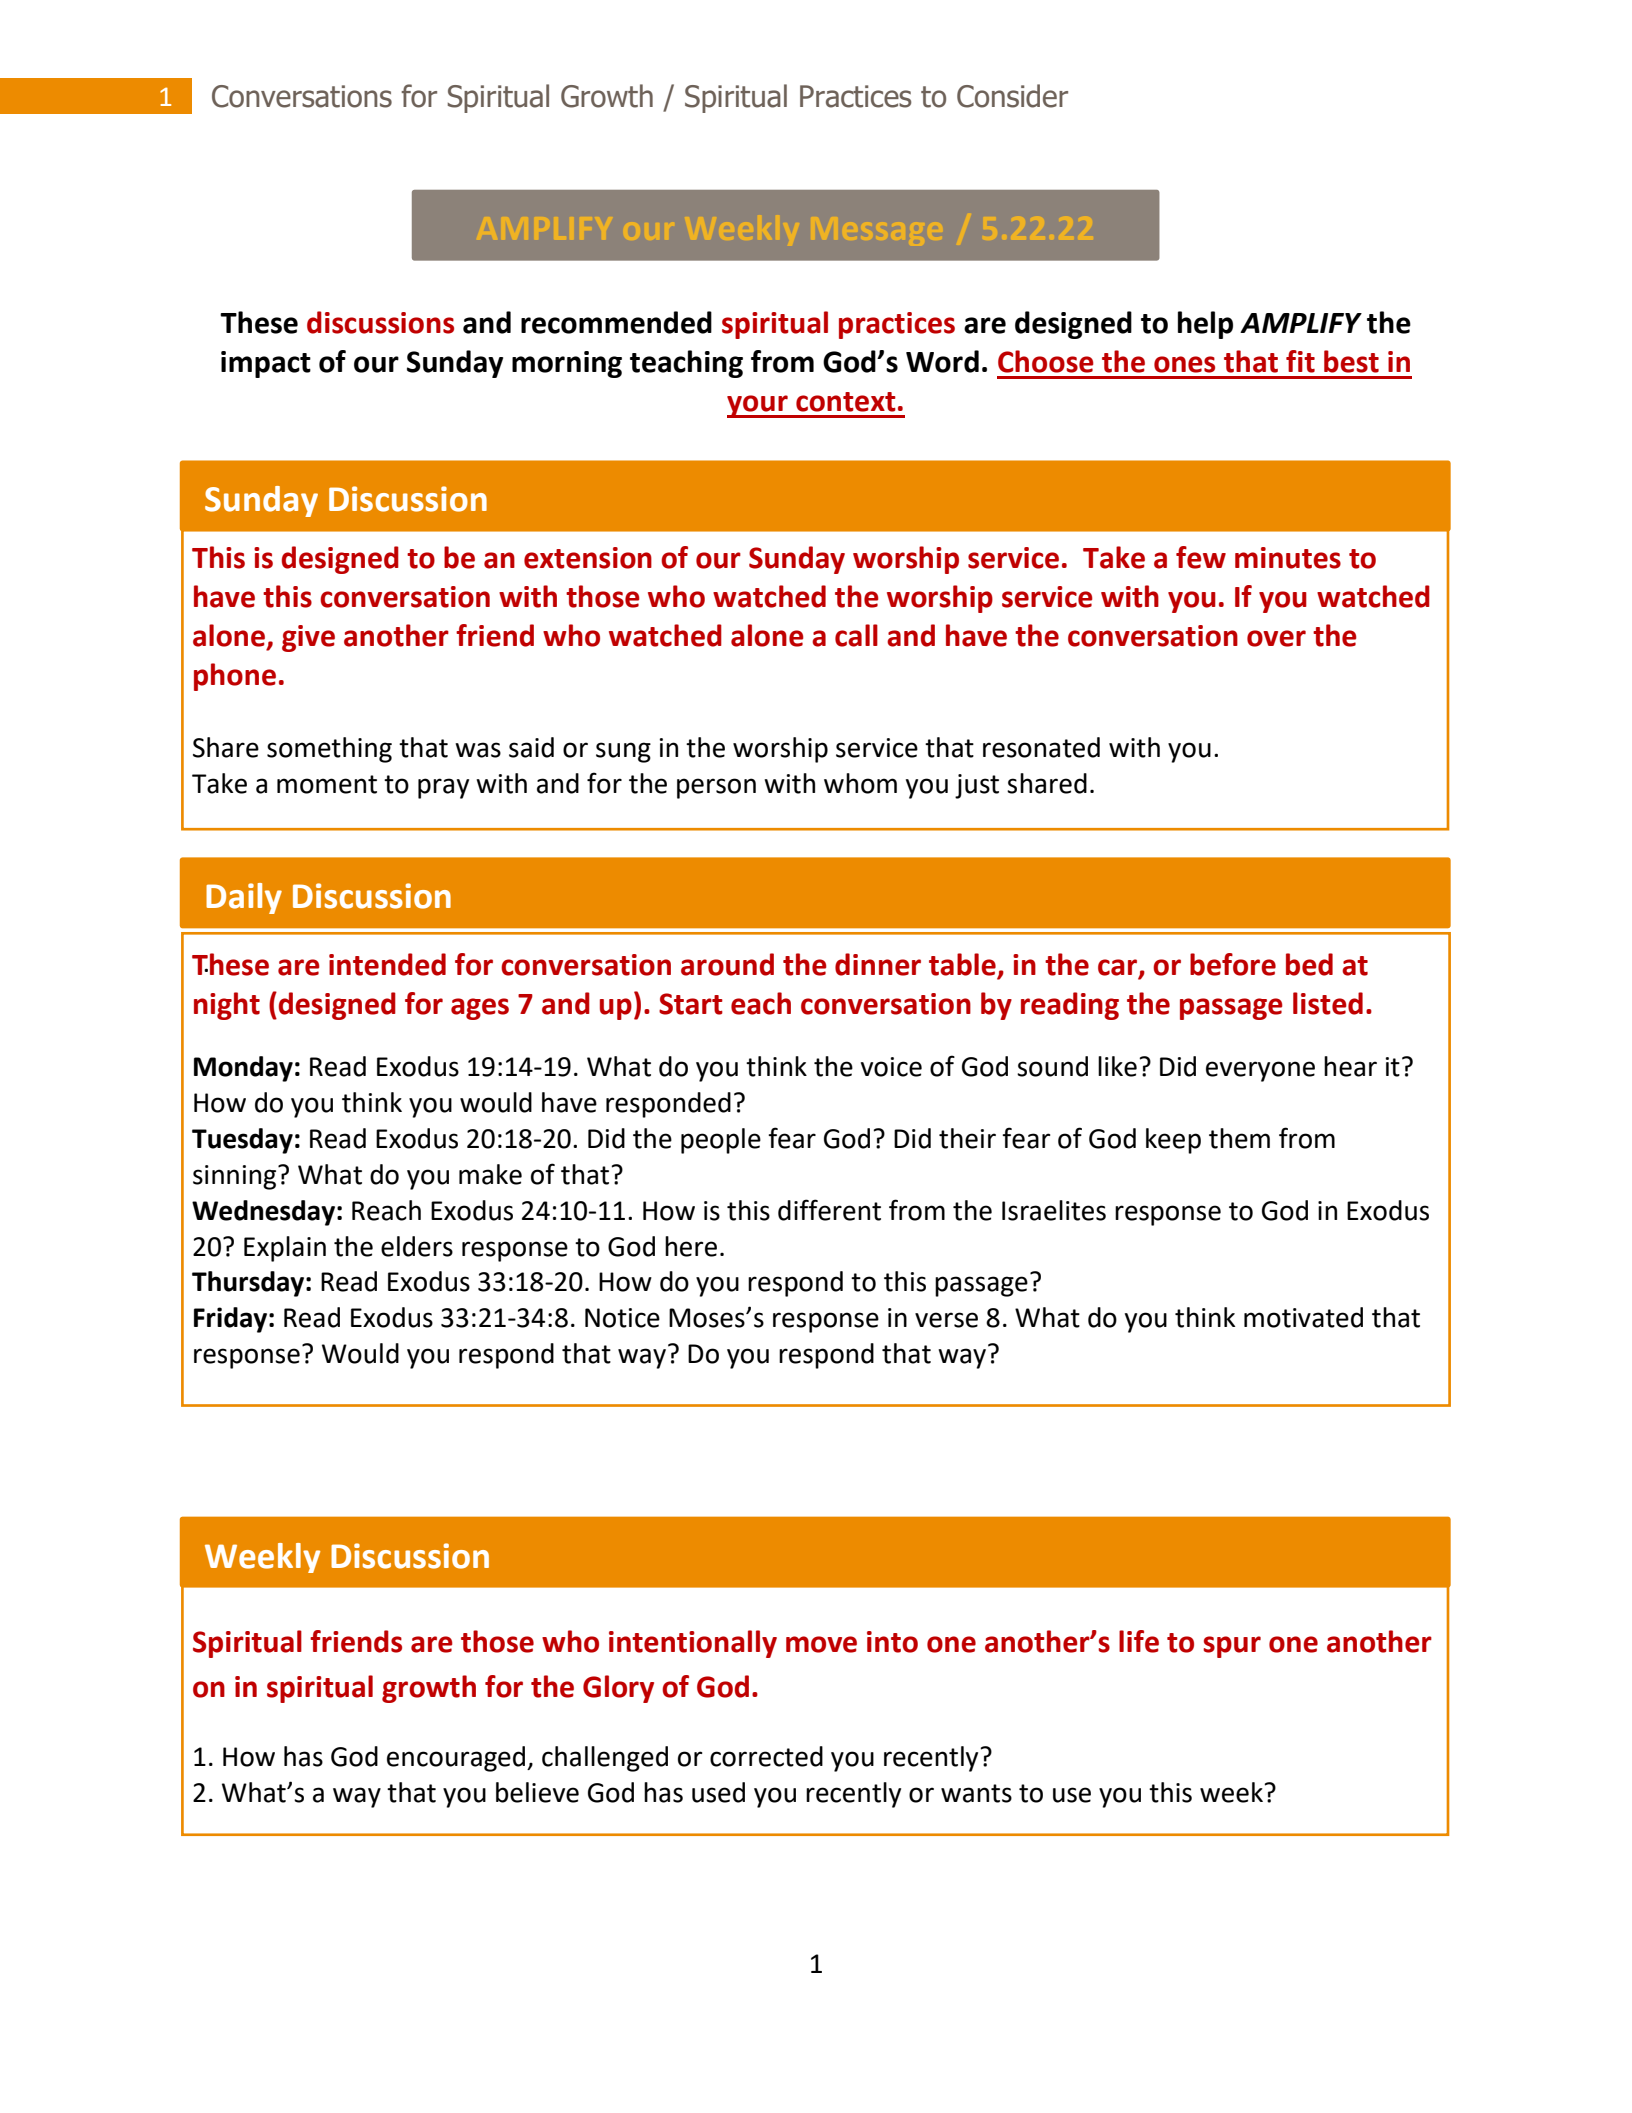 The width and height of the screenshot is (1632, 2113). Describe the element at coordinates (1233, 964) in the screenshot. I see `before` at that location.
